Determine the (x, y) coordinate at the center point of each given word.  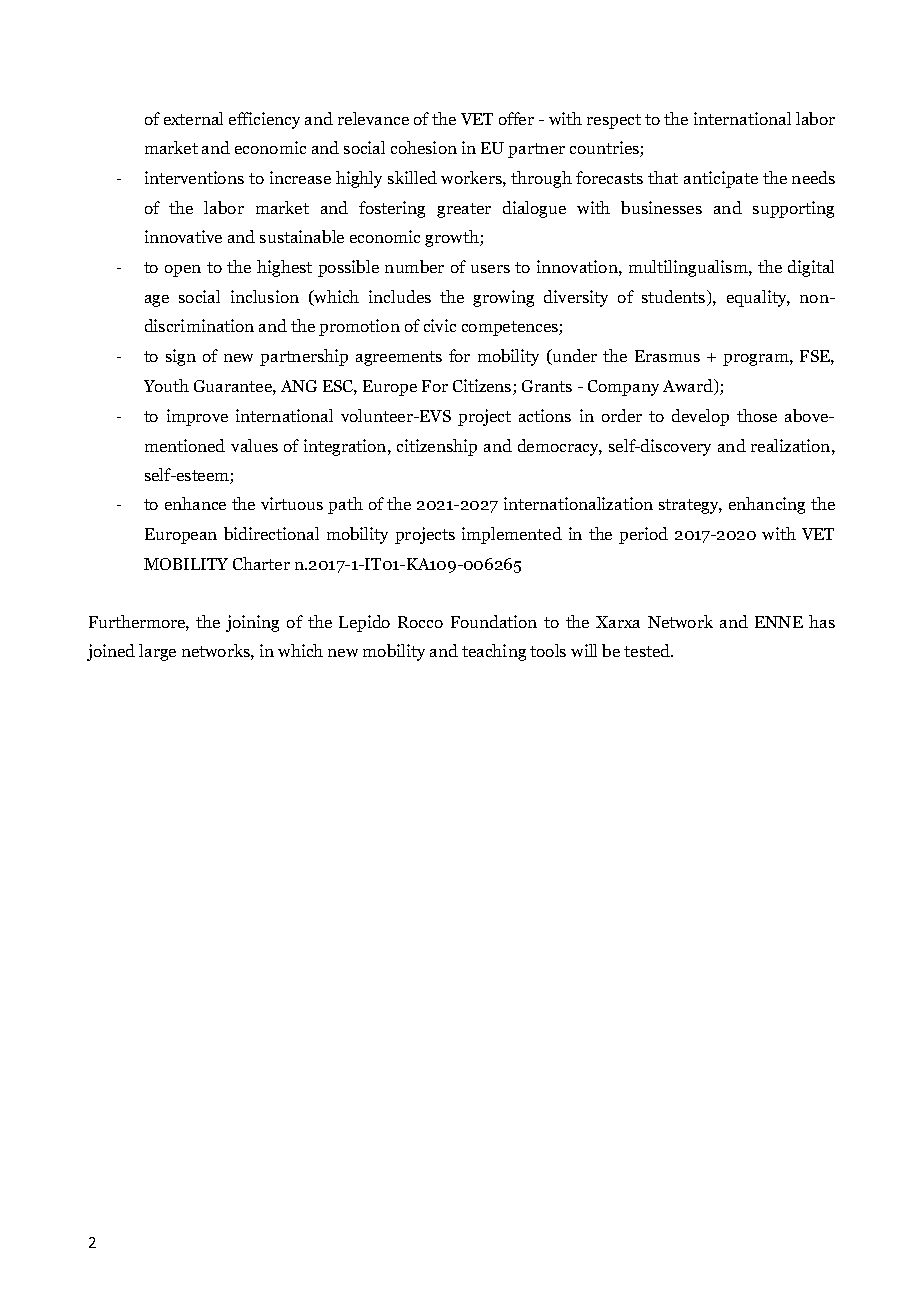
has (822, 621)
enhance (195, 503)
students (675, 298)
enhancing (767, 505)
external (193, 118)
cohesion (424, 147)
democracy (560, 447)
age (157, 301)
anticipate (721, 179)
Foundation (494, 621)
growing (503, 298)
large (157, 652)
